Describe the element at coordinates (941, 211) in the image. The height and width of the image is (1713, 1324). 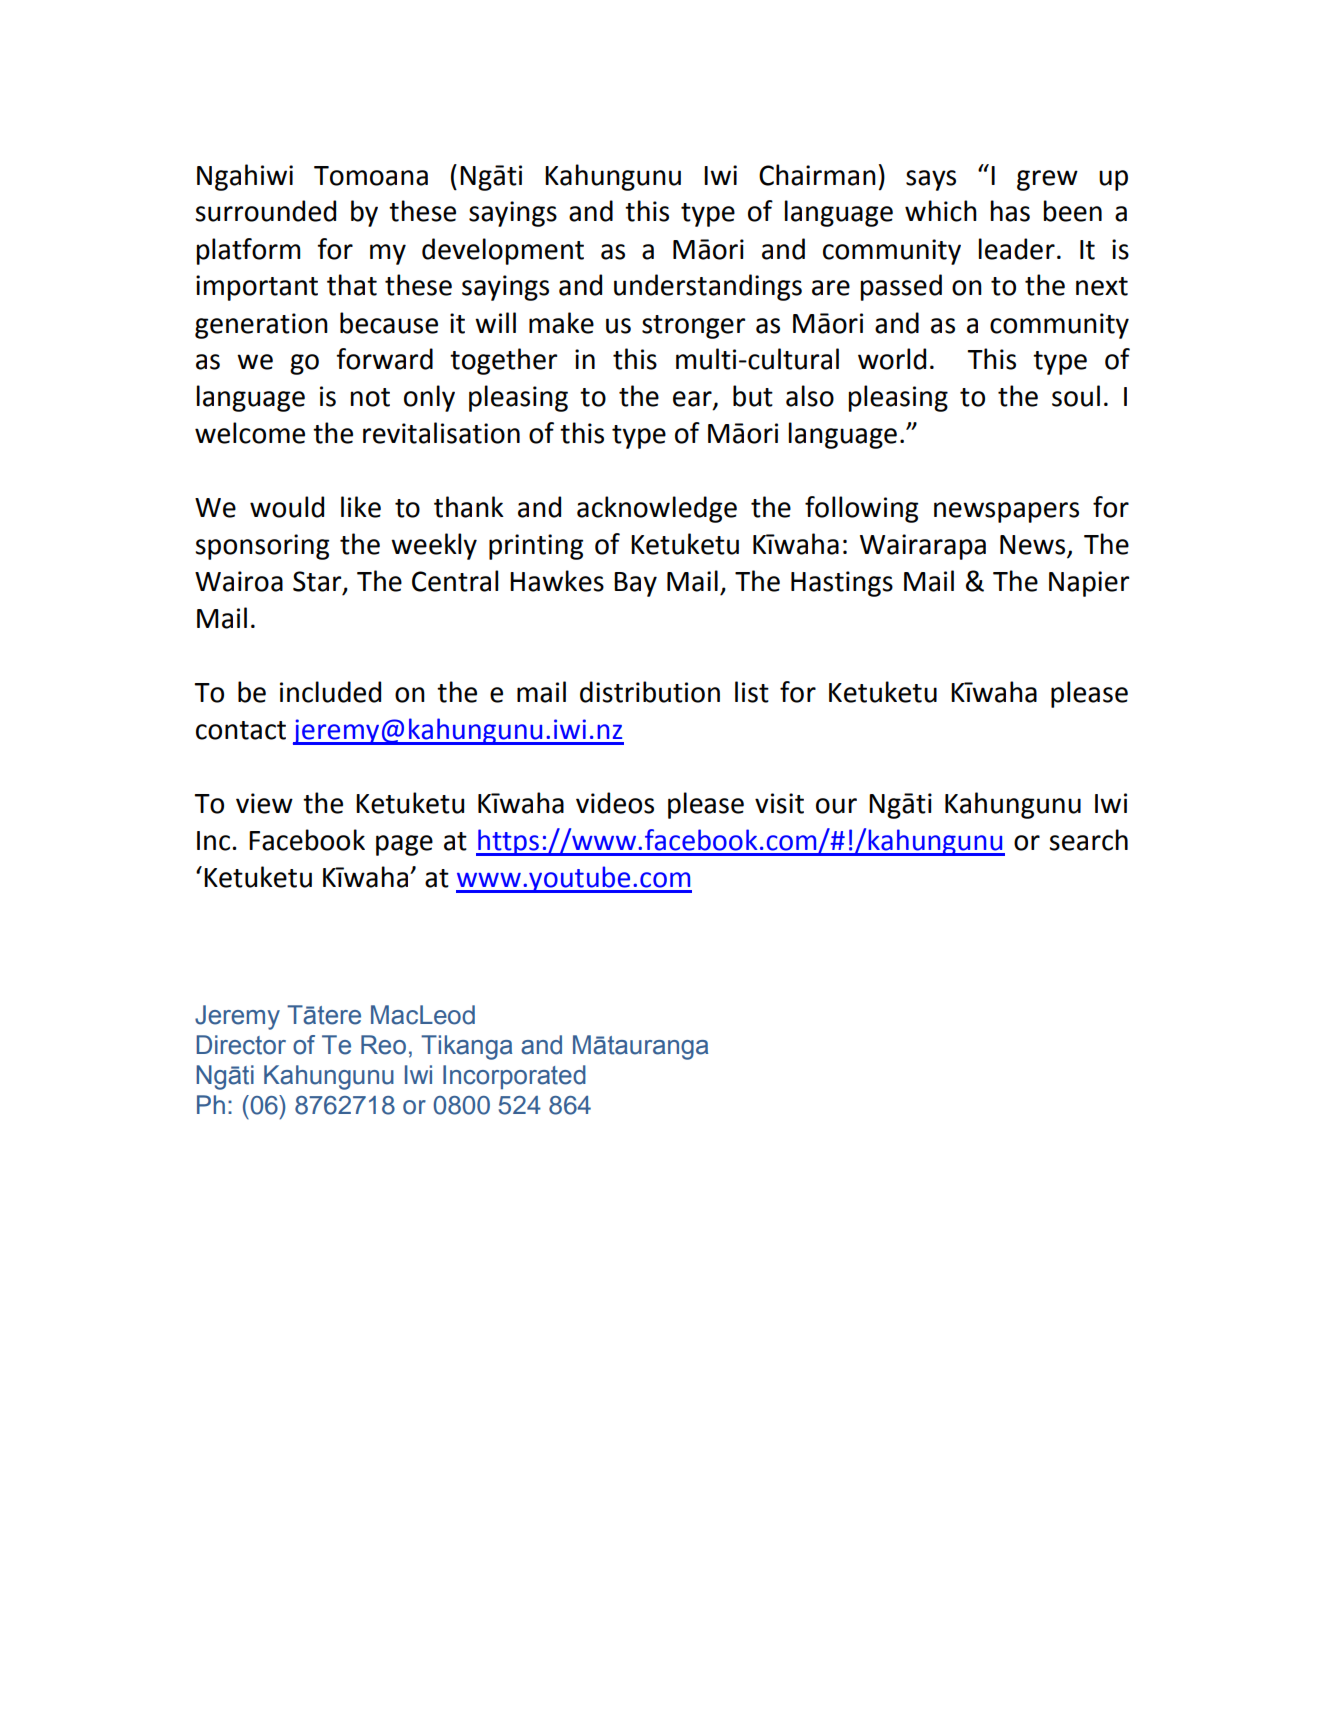
I see `which` at that location.
